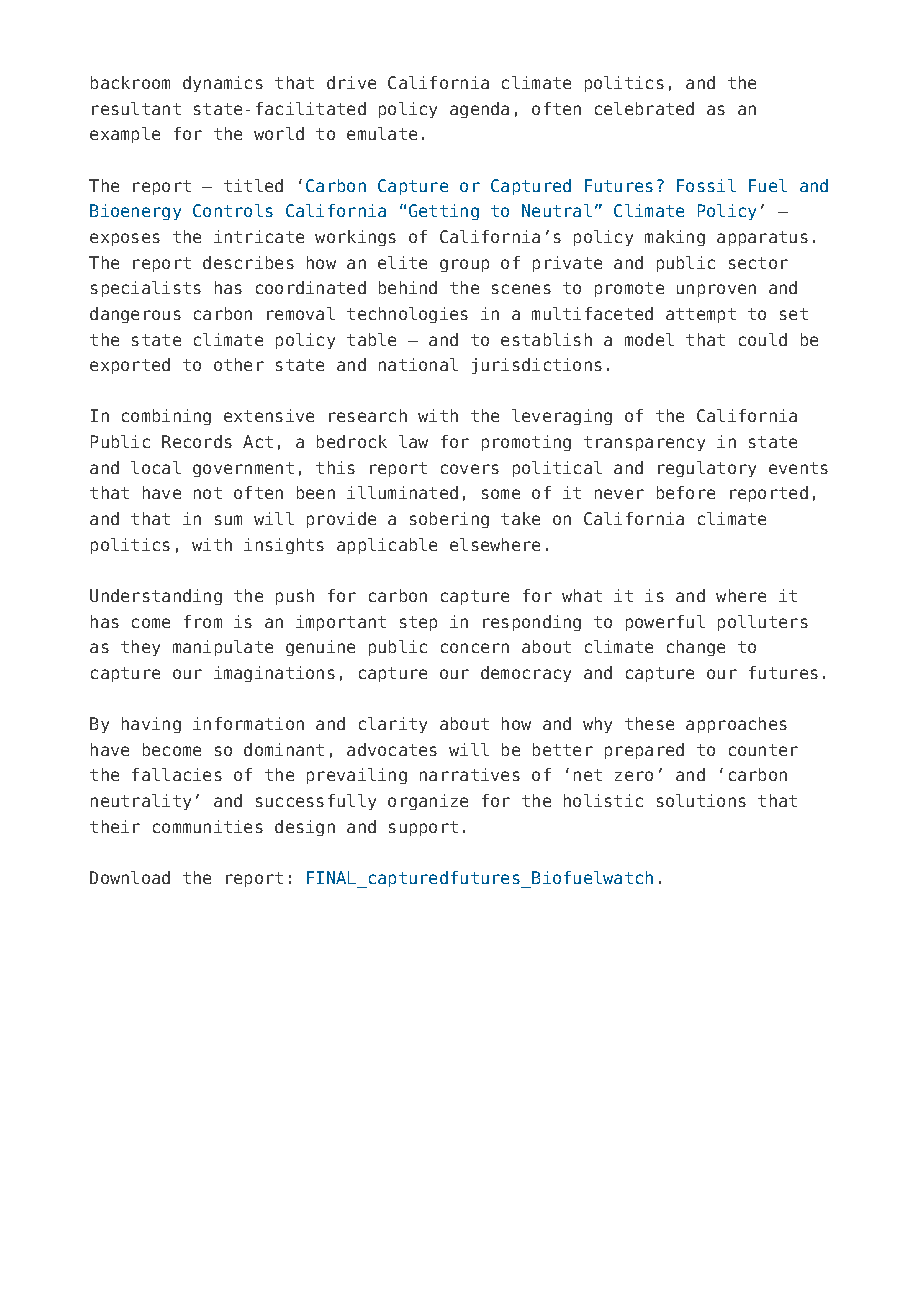 The image size is (924, 1308). I want to click on agenda, so click(479, 110).
